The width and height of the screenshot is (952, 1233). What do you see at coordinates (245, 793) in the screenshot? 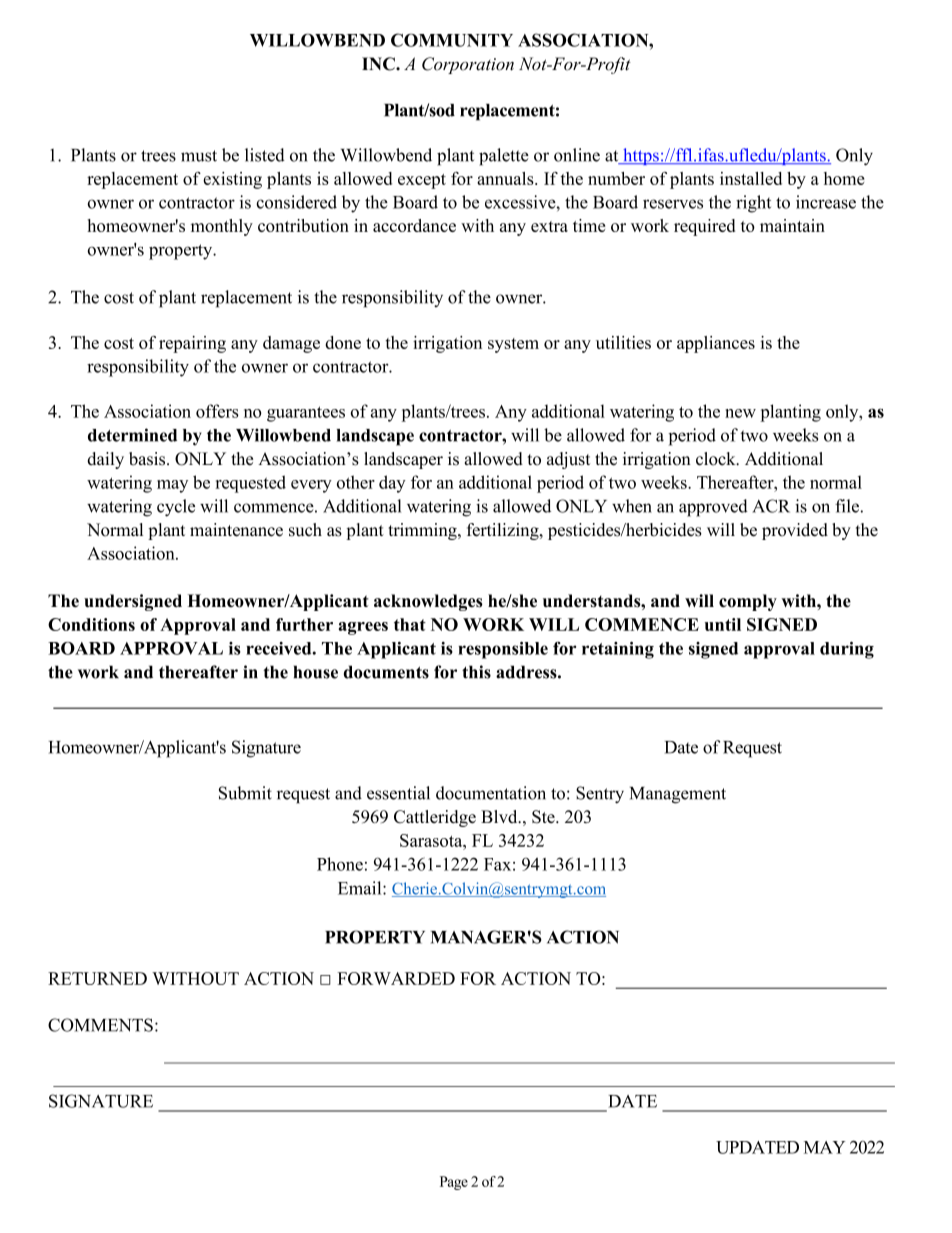
I see `Submit` at bounding box center [245, 793].
